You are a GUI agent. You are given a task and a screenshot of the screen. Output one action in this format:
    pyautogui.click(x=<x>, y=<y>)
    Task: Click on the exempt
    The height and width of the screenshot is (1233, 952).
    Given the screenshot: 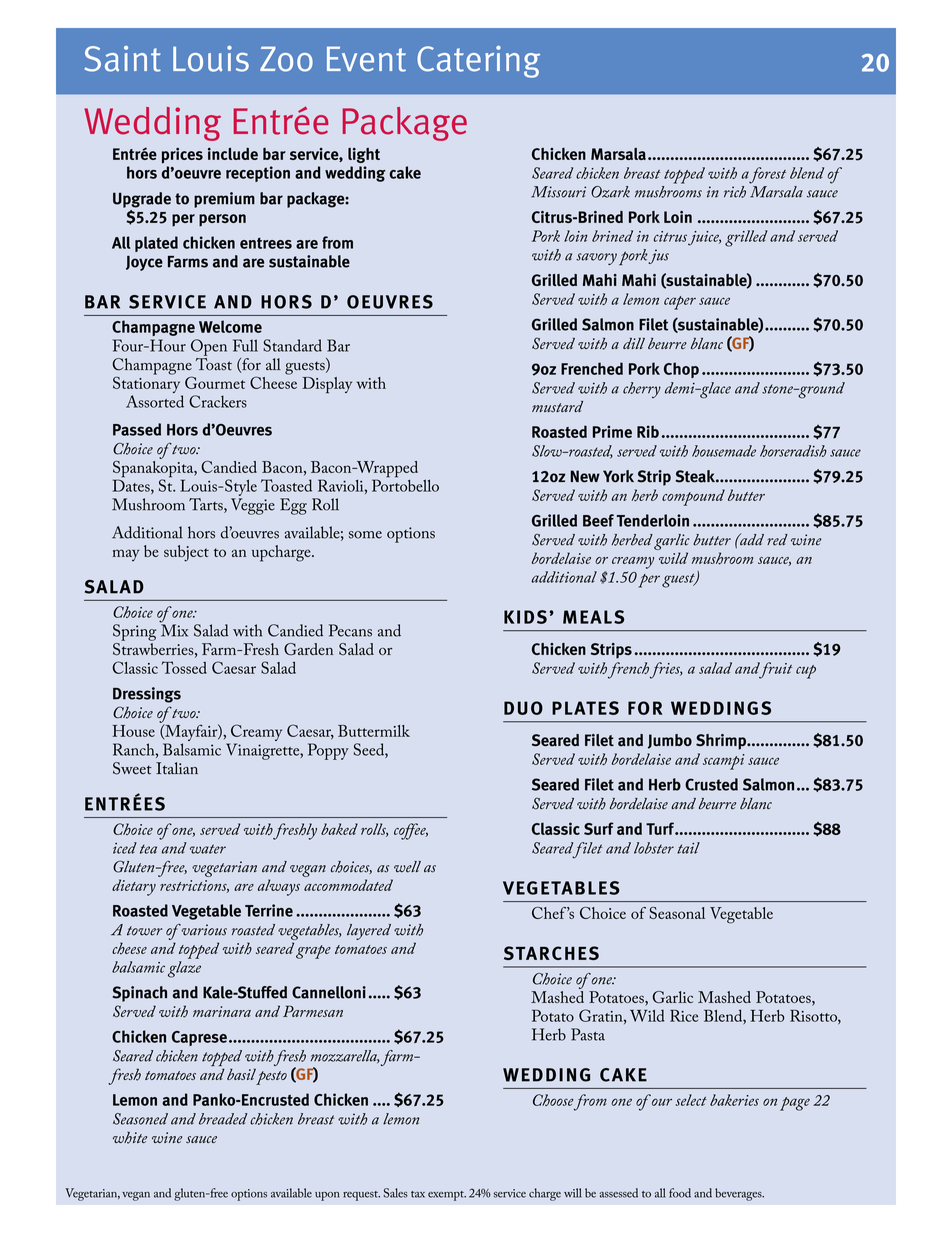 What is the action you would take?
    pyautogui.click(x=447, y=1196)
